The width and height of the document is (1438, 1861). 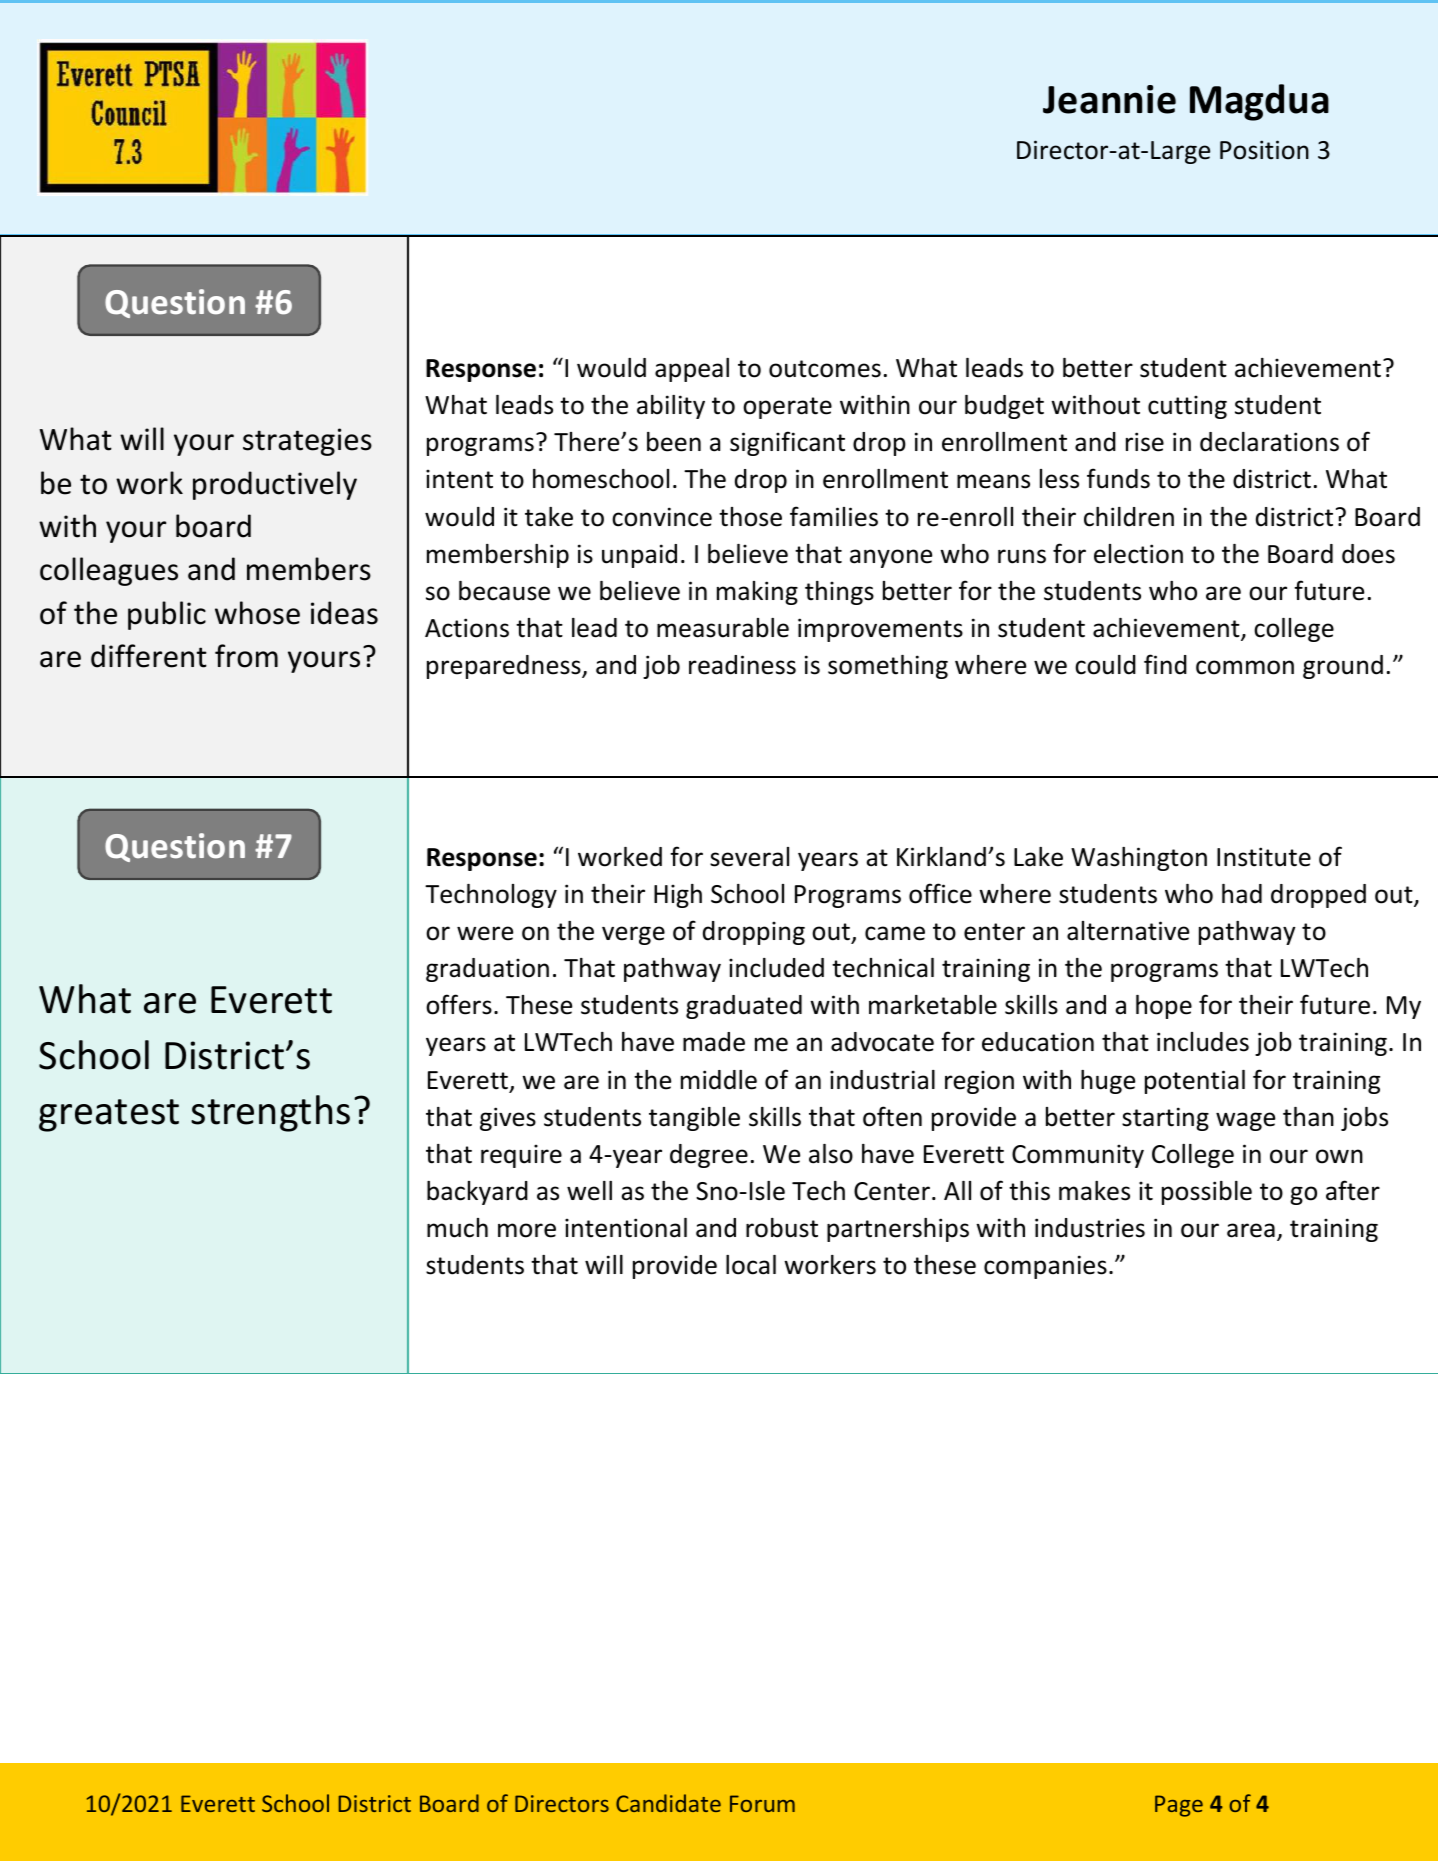 What do you see at coordinates (692, 370) in the document?
I see `appeal` at bounding box center [692, 370].
